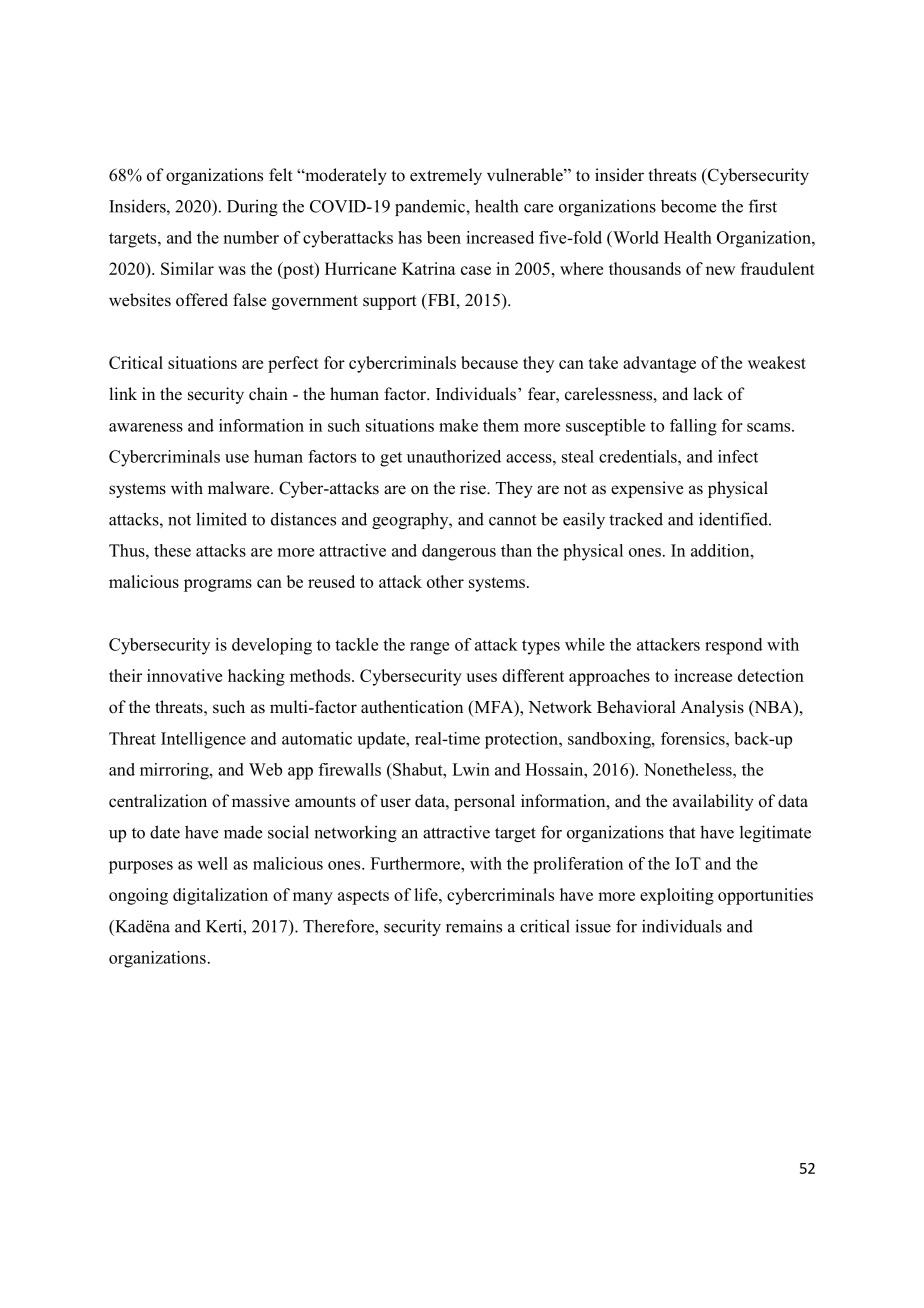 This screenshot has height=1308, width=924. I want to click on rise, so click(474, 488).
